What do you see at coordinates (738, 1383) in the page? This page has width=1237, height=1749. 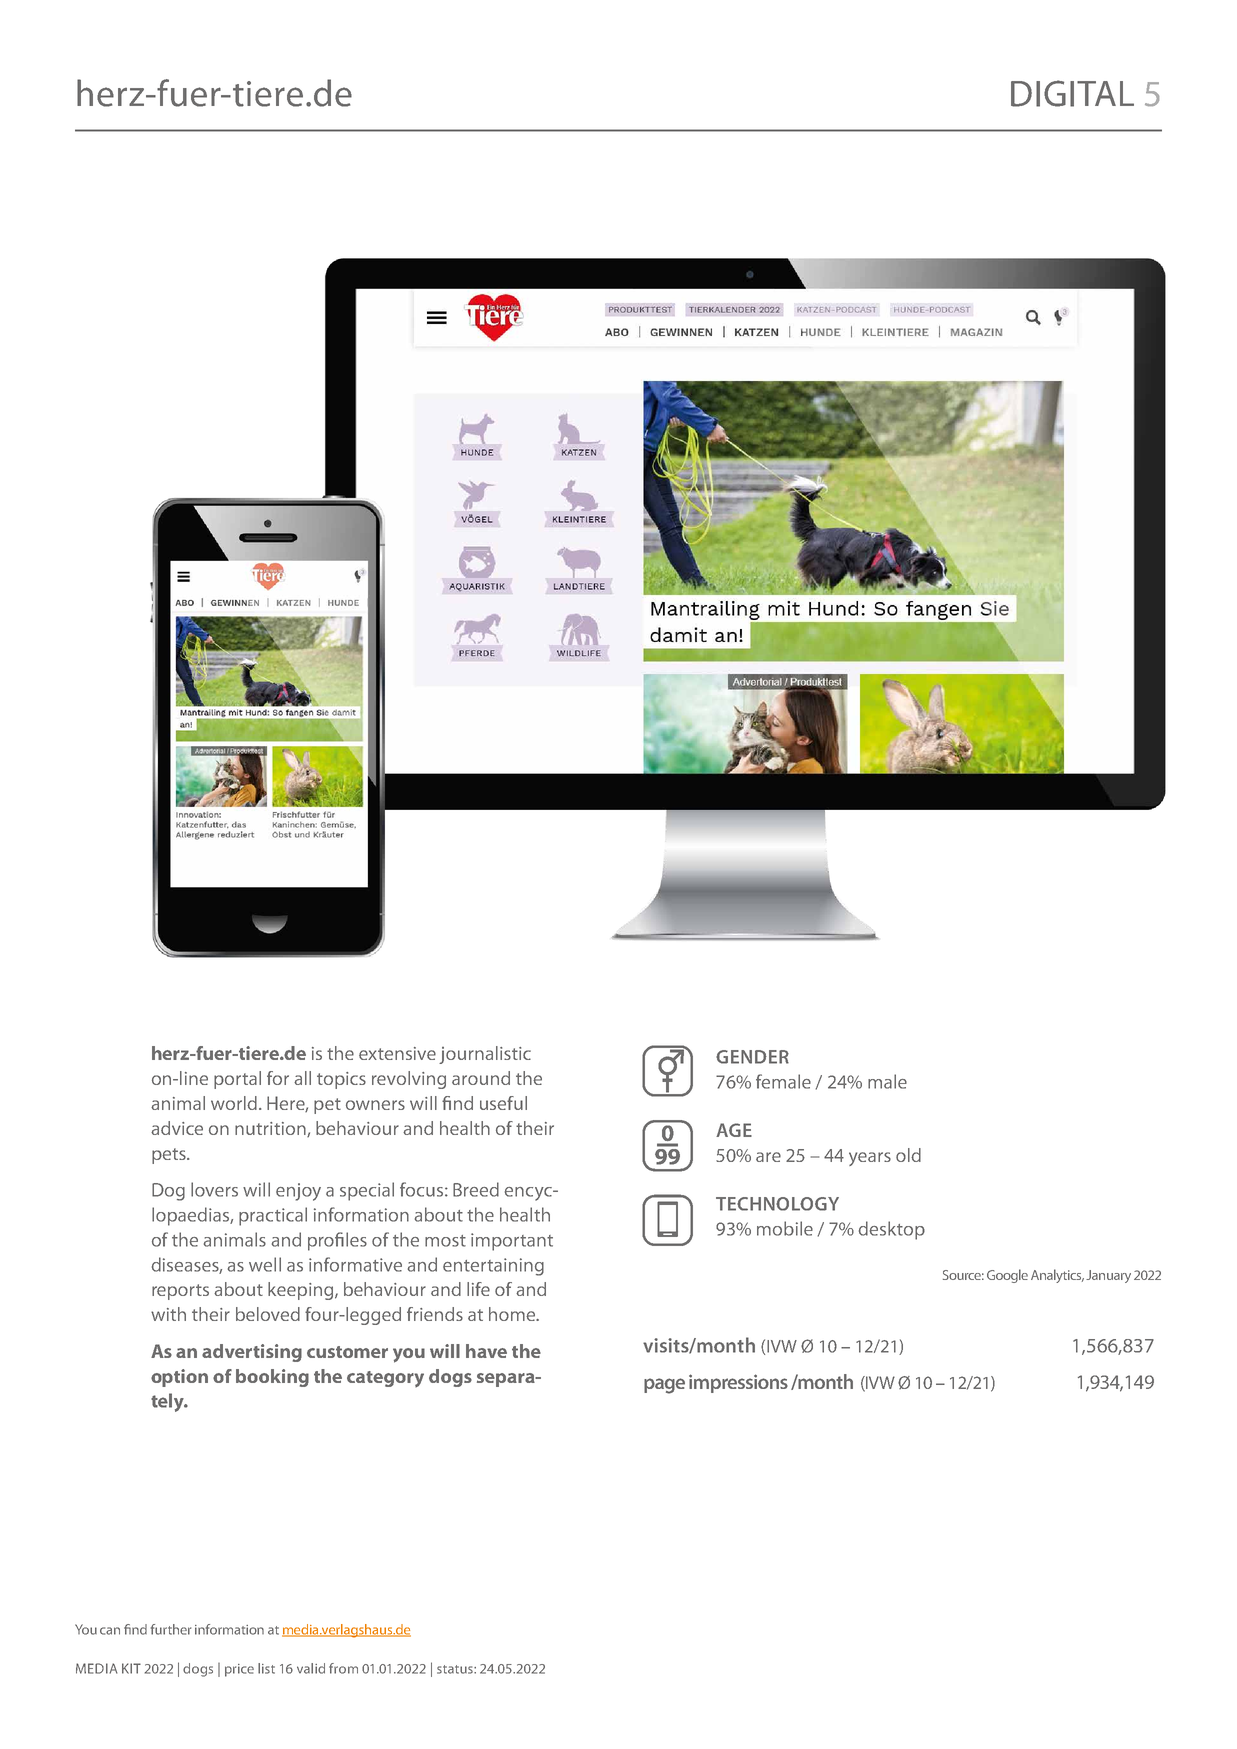 I see `impressions` at bounding box center [738, 1383].
